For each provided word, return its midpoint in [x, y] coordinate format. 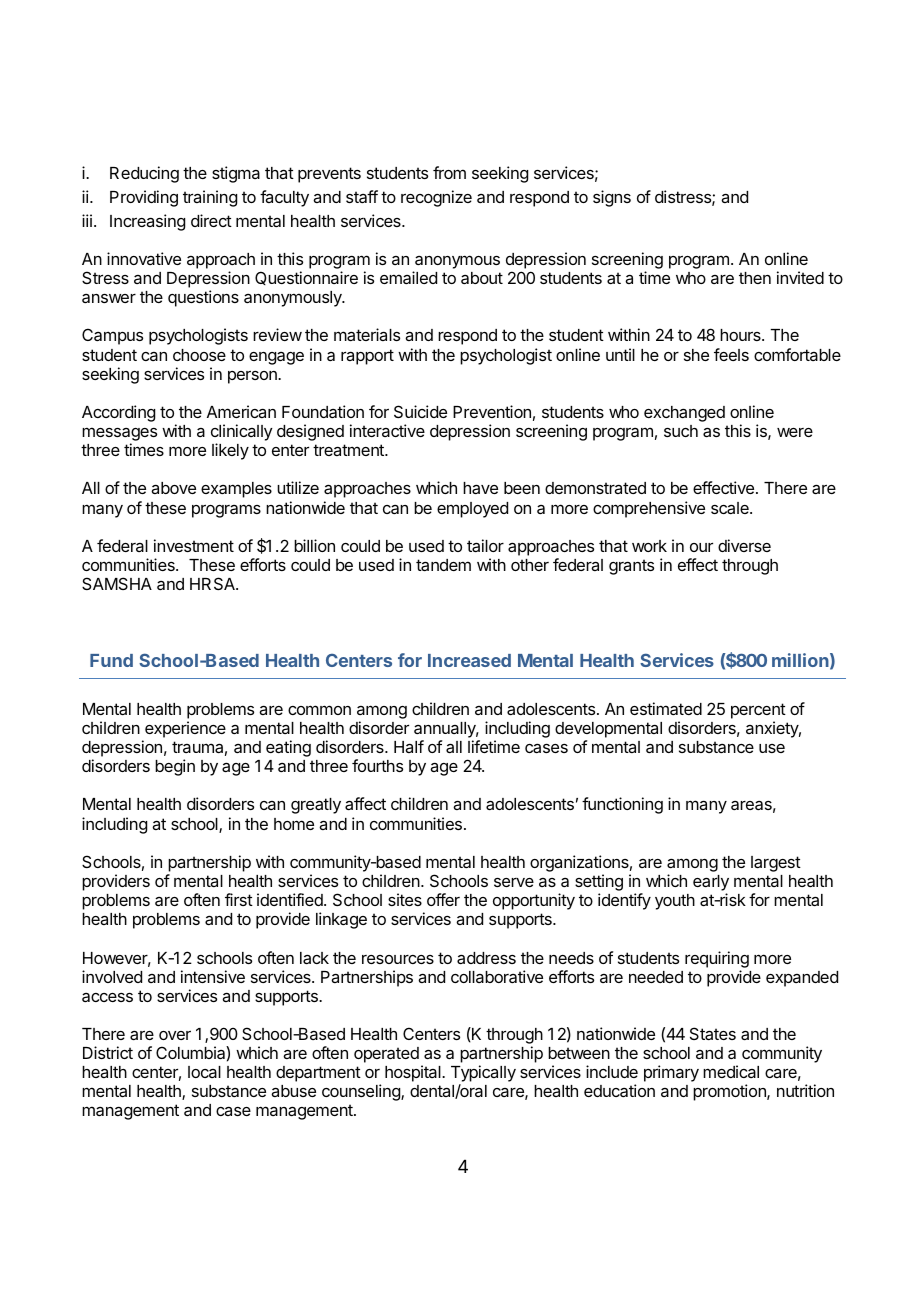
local [204, 1072]
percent [758, 711]
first [239, 899]
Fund [111, 660]
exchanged [684, 414]
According [118, 413]
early [711, 884]
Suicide [420, 411]
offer [443, 899]
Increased [469, 660]
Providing [144, 198]
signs [612, 198]
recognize [436, 198]
